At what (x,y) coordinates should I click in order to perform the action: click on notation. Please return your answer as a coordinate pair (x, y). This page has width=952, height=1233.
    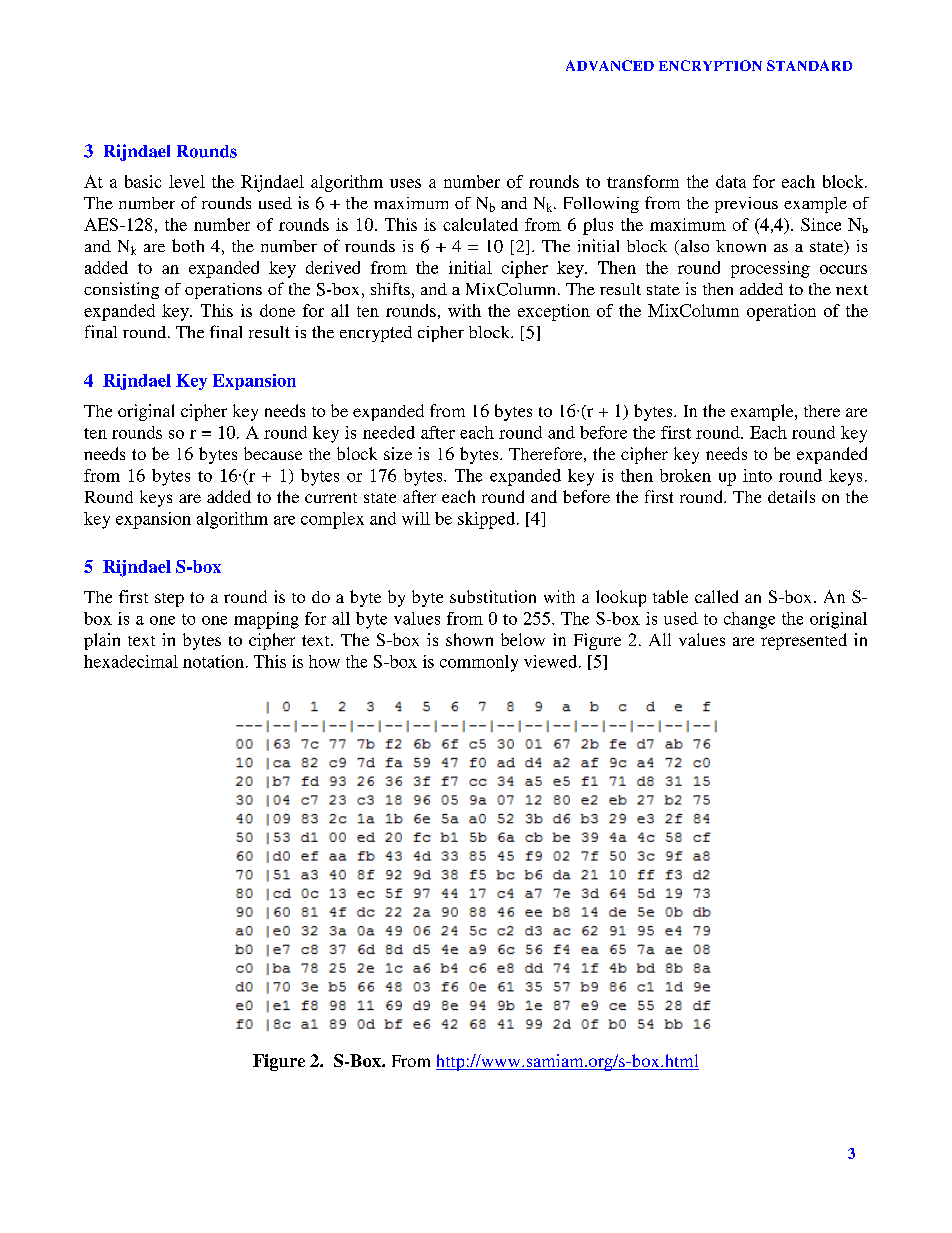
    Looking at the image, I should click on (213, 661).
